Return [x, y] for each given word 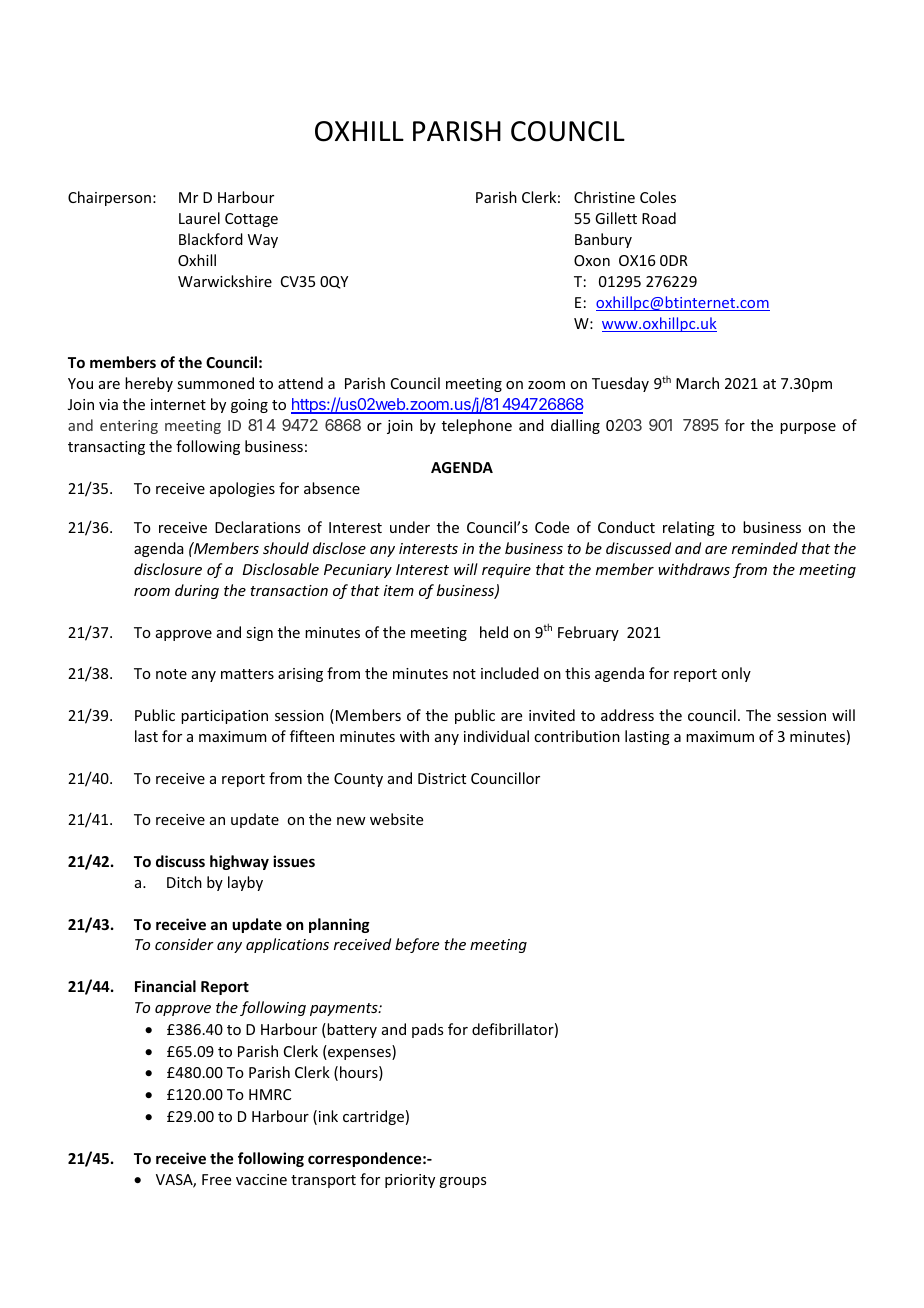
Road [659, 218]
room [152, 592]
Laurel [199, 218]
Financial [165, 986]
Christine [604, 197]
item [399, 590]
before [417, 945]
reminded [765, 548]
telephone [477, 426]
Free [216, 1179]
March [697, 383]
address [627, 715]
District [442, 778]
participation [224, 717]
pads [427, 1030]
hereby [149, 384]
